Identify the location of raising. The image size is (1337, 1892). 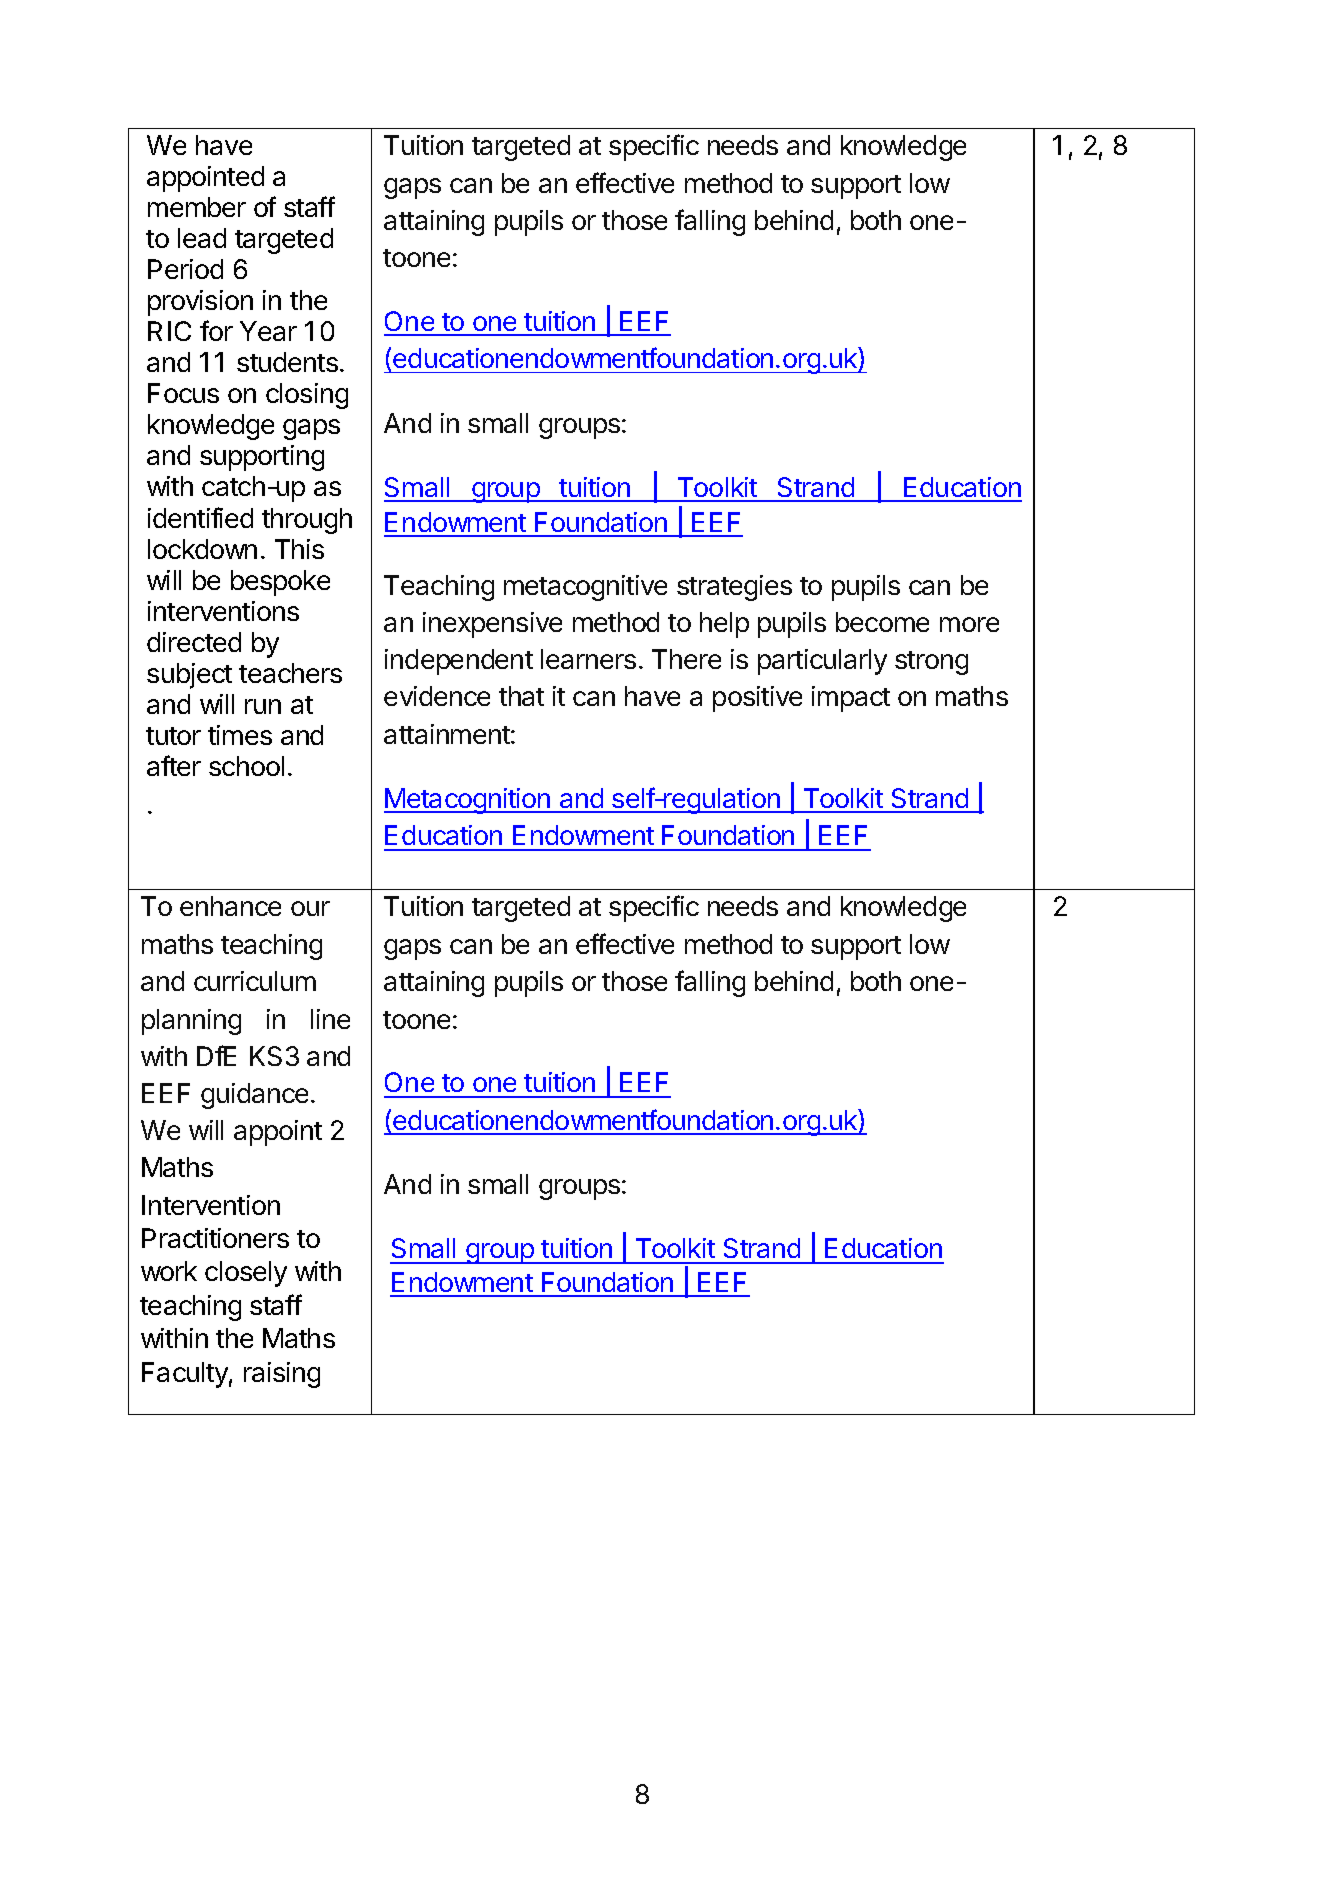
(282, 1375).
